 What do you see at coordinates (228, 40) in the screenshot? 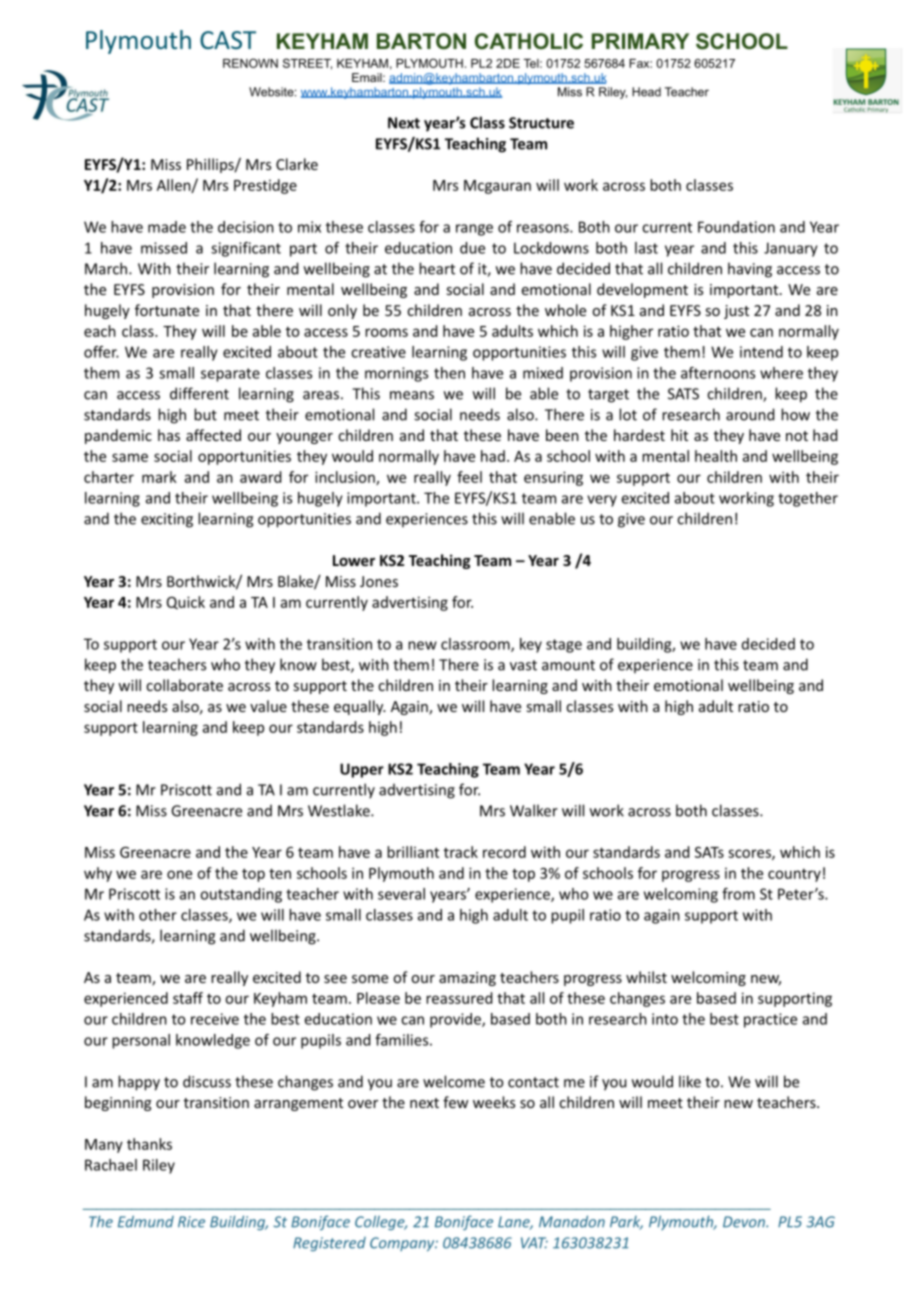
I see `CAST` at bounding box center [228, 40].
